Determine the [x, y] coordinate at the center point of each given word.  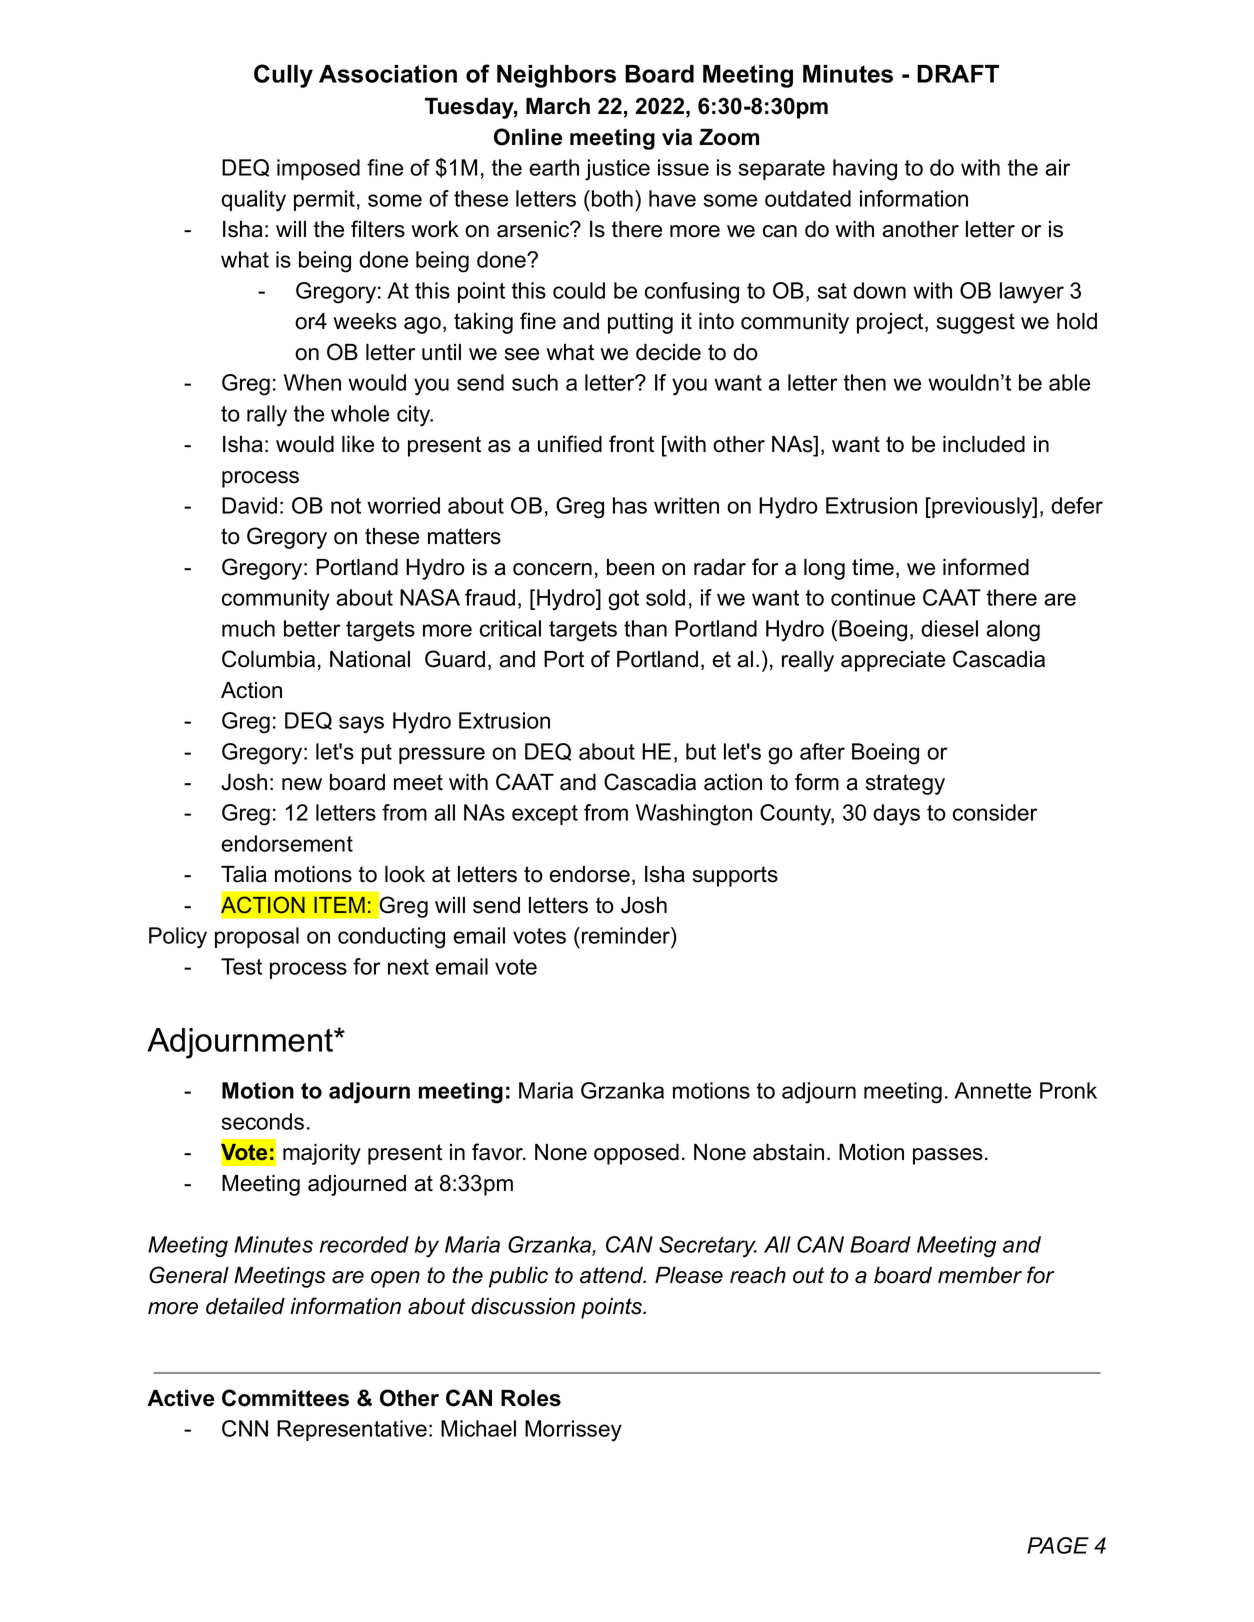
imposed [318, 169]
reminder [627, 935]
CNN [245, 1428]
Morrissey [573, 1431]
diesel [949, 628]
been [630, 567]
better [312, 628]
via [677, 137]
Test [241, 966]
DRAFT [958, 74]
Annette [992, 1090]
